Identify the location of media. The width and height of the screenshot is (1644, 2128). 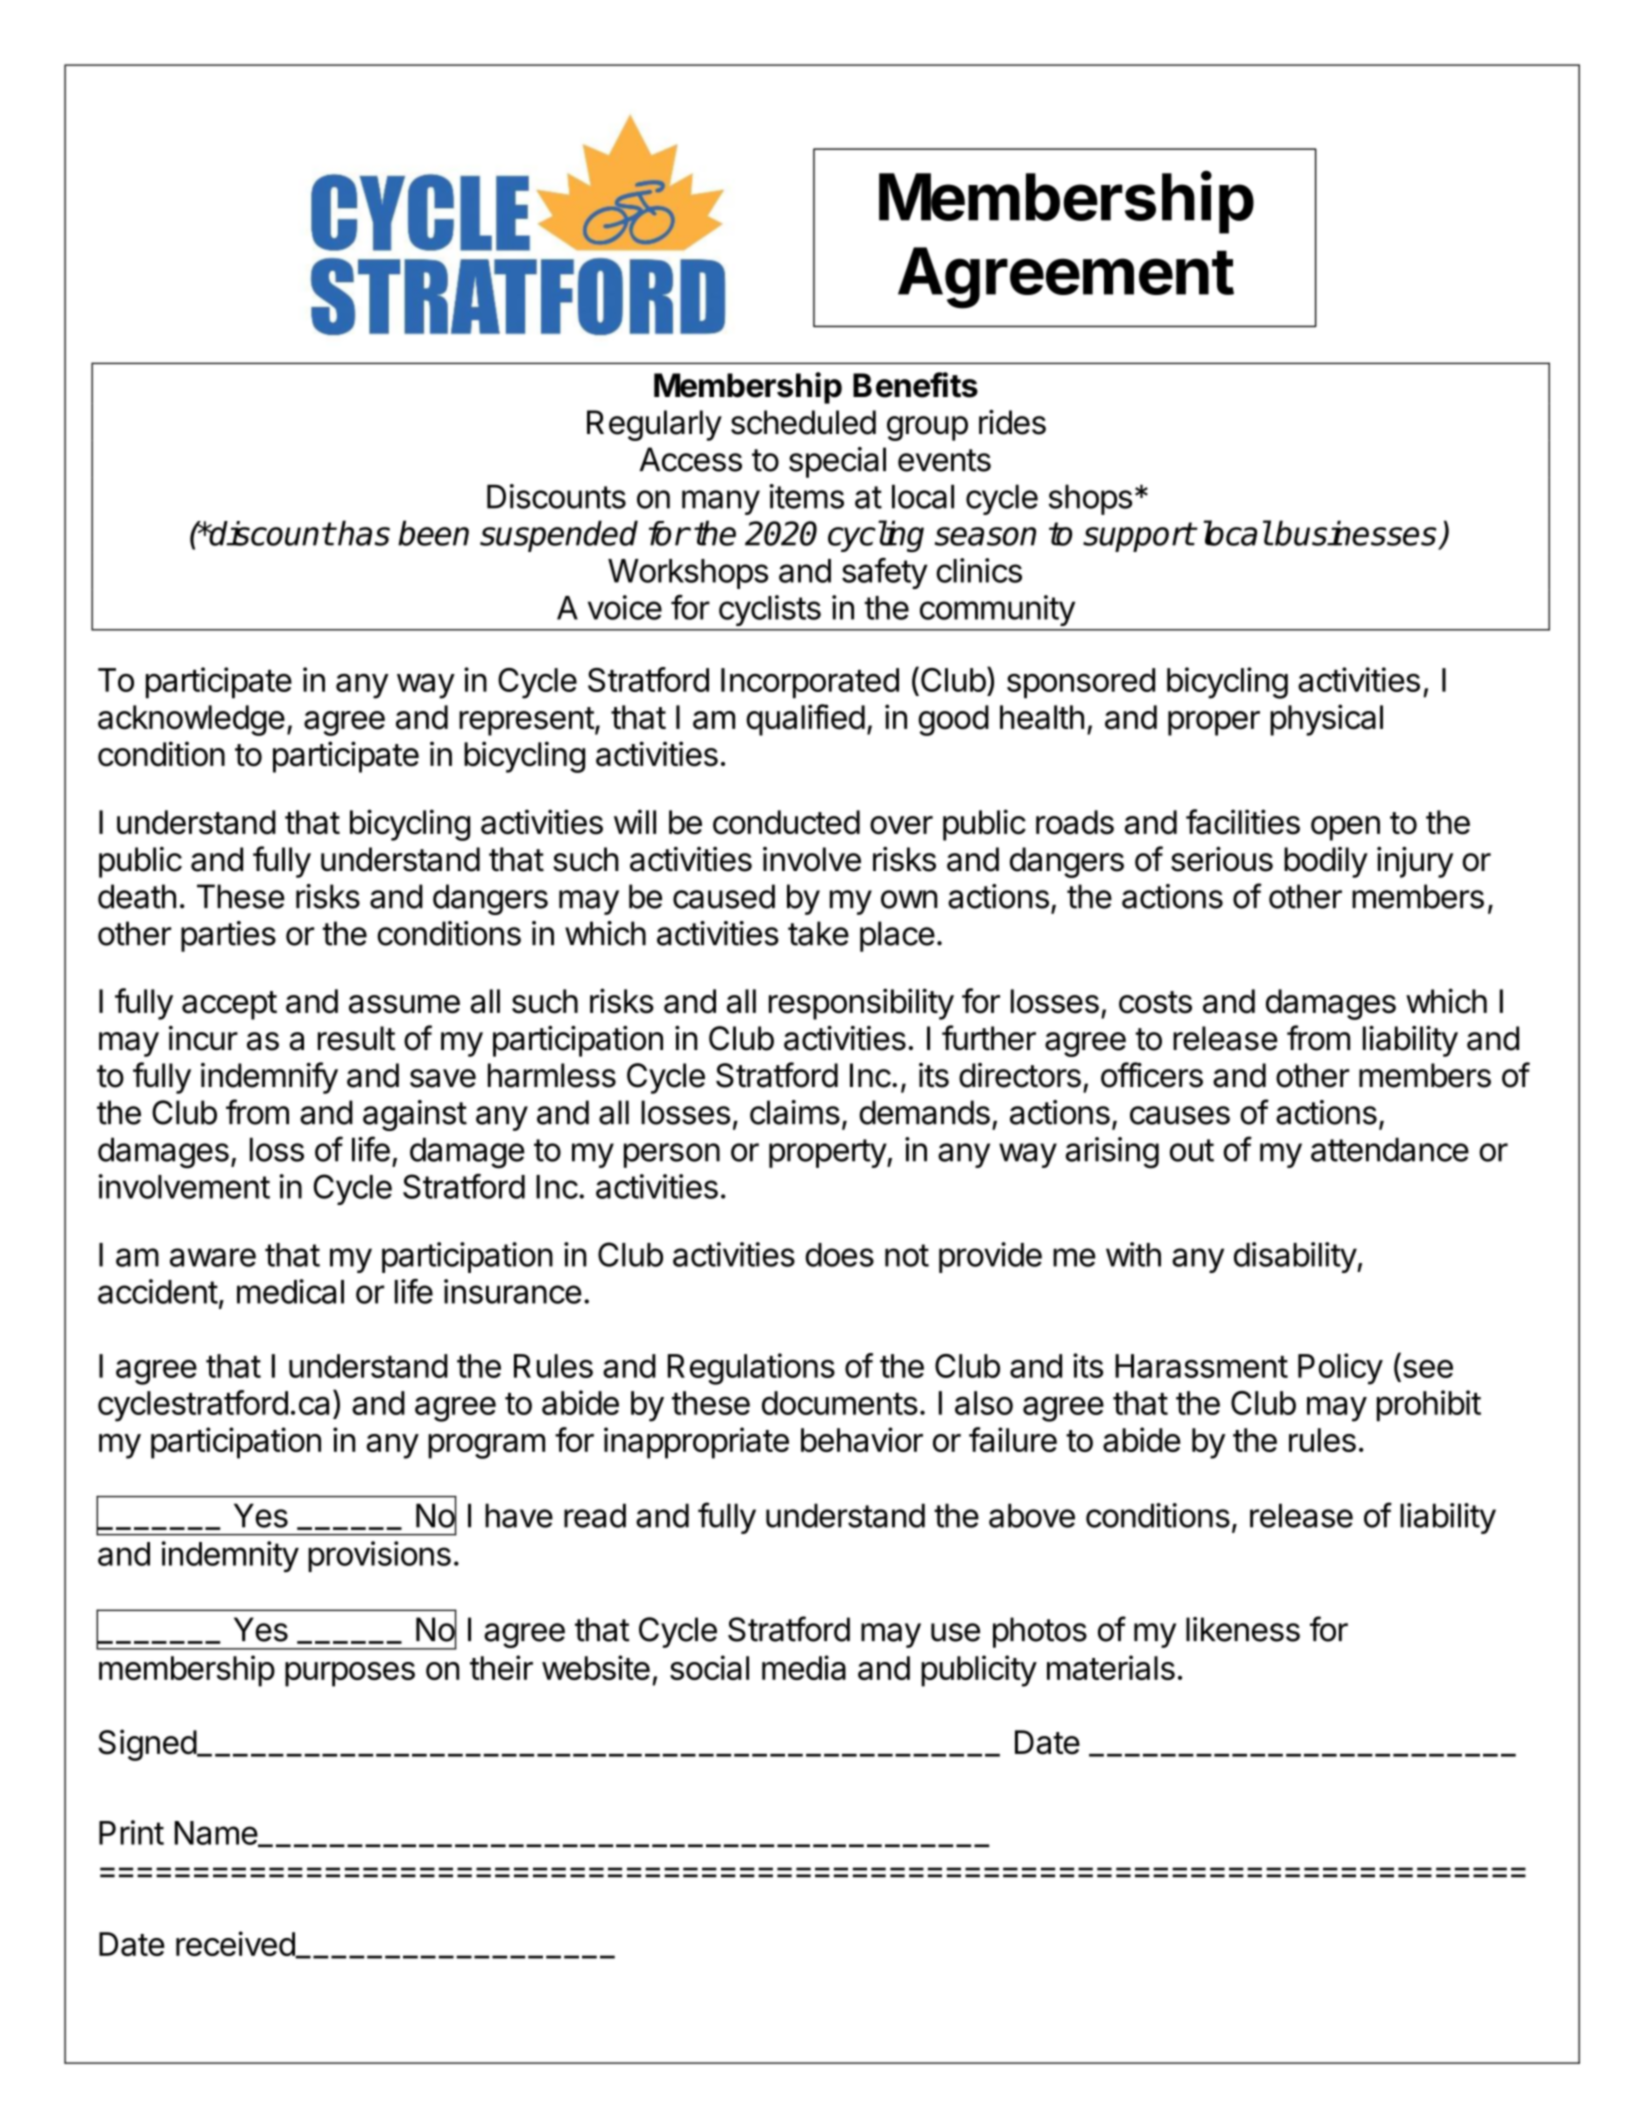
(804, 1667).
